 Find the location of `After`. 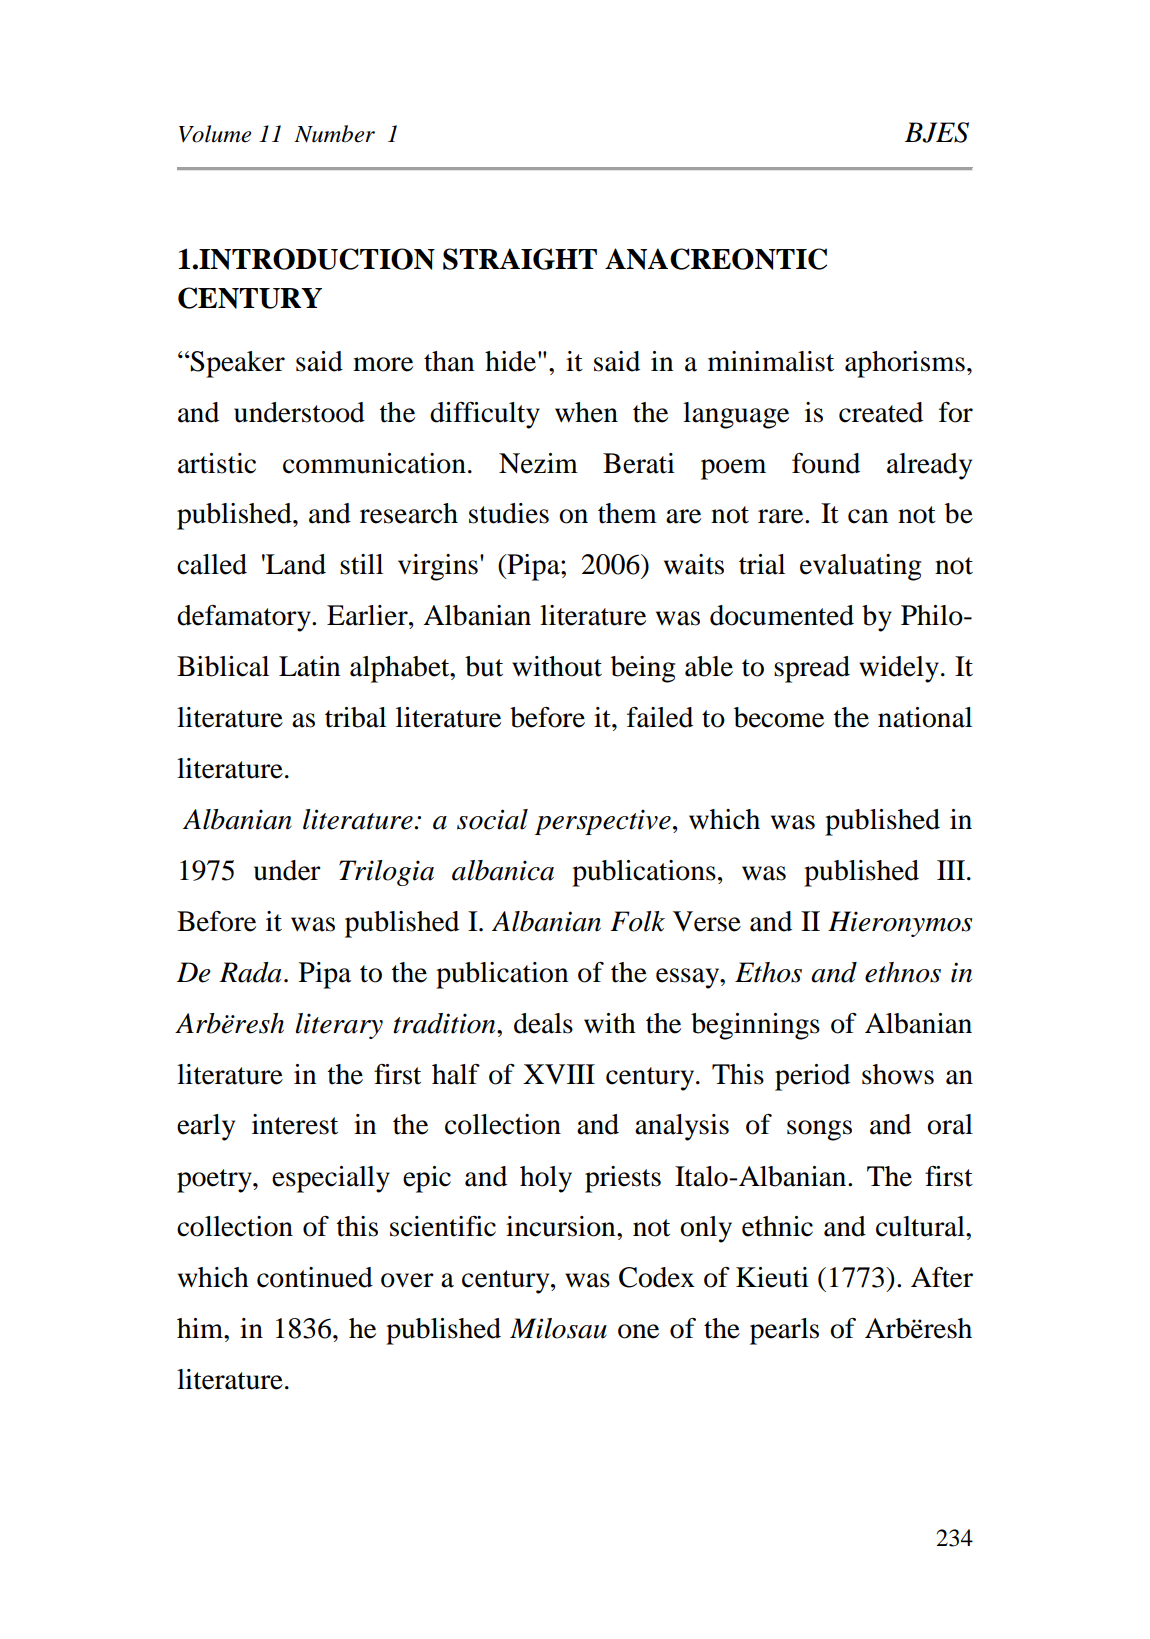

After is located at coordinates (942, 1277).
